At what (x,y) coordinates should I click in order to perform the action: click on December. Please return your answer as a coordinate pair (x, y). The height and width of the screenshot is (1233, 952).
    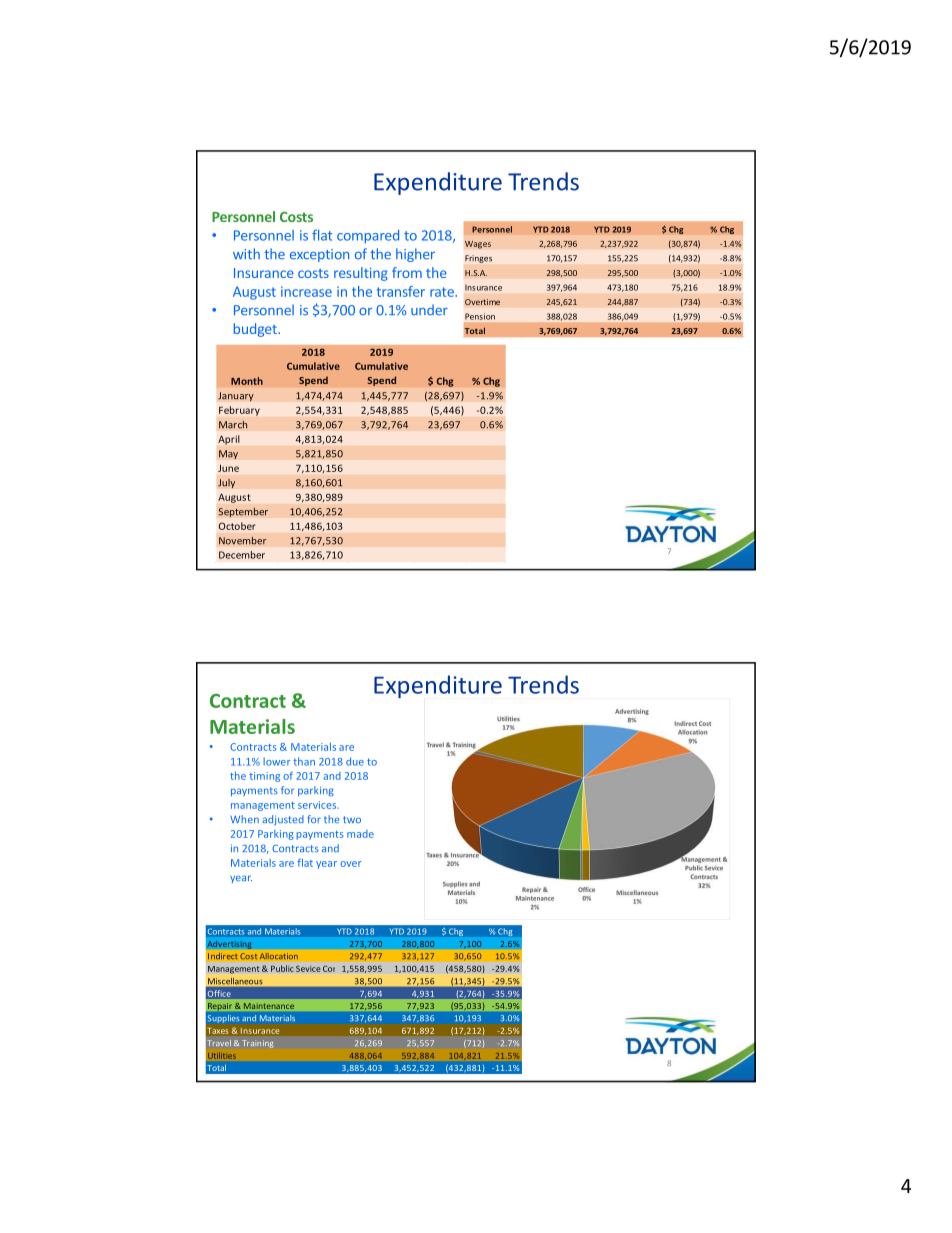
    Looking at the image, I should click on (242, 555).
